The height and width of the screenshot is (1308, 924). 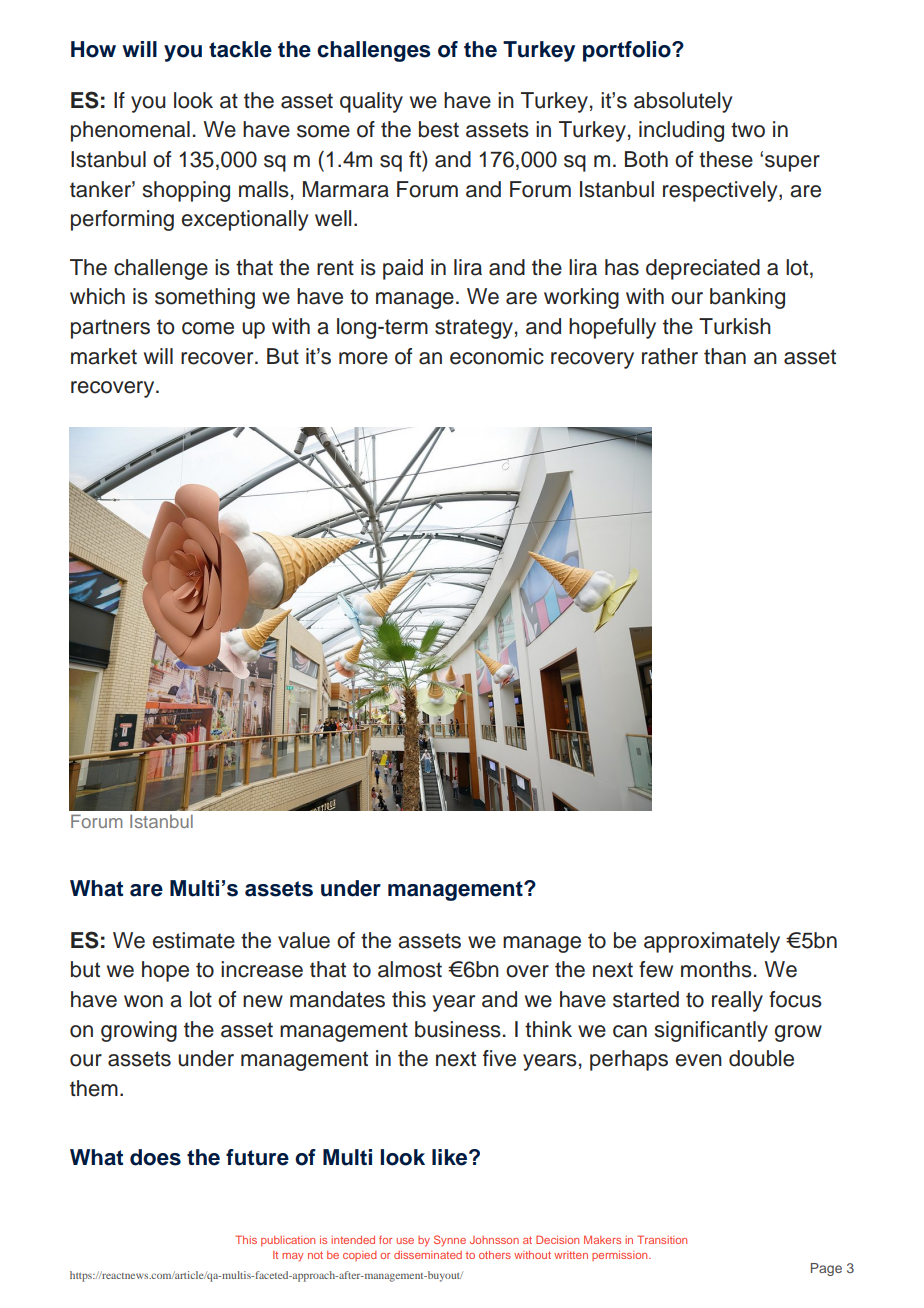 I want to click on economic, so click(x=497, y=356).
